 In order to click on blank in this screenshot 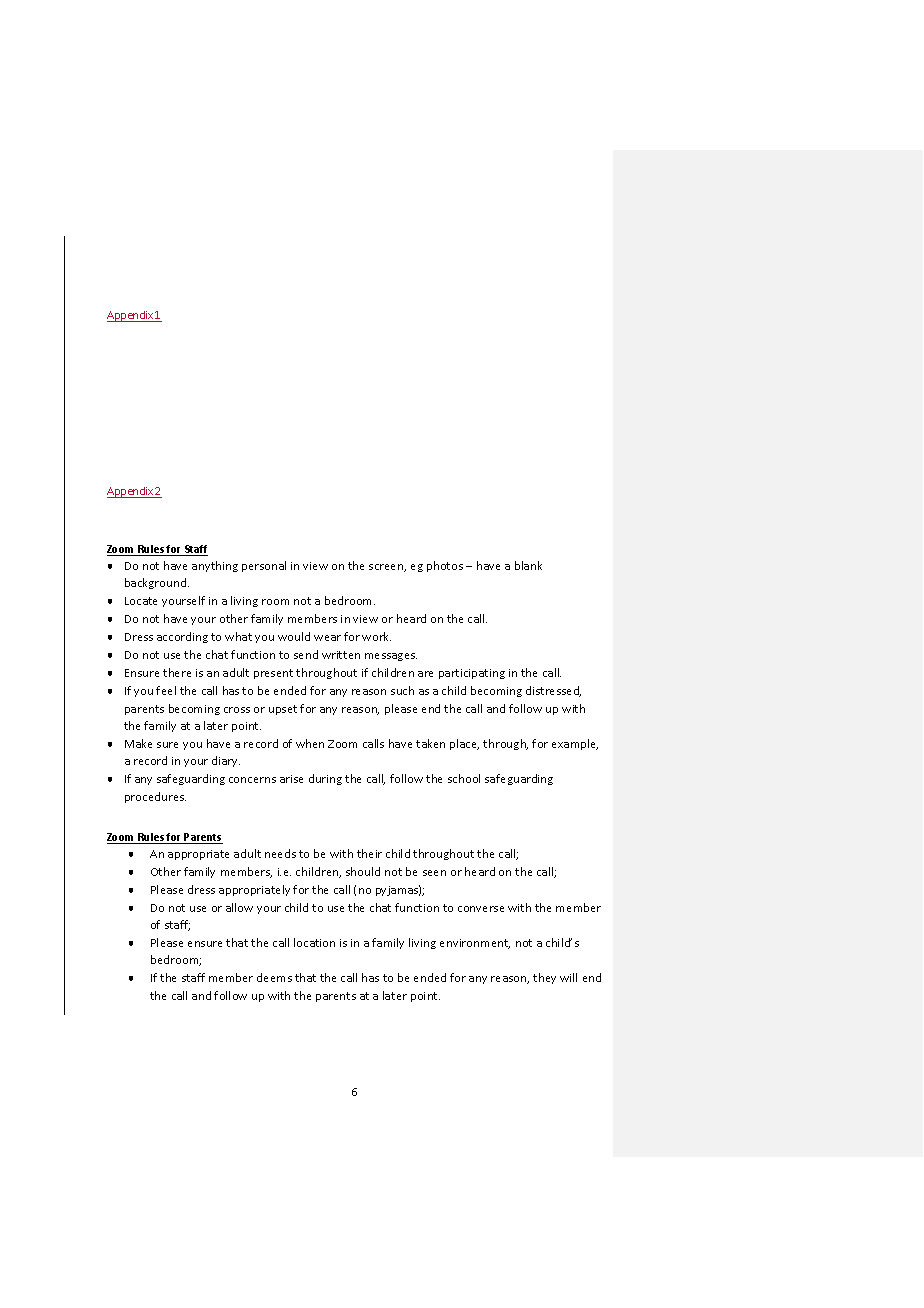, I will do `click(528, 565)`.
